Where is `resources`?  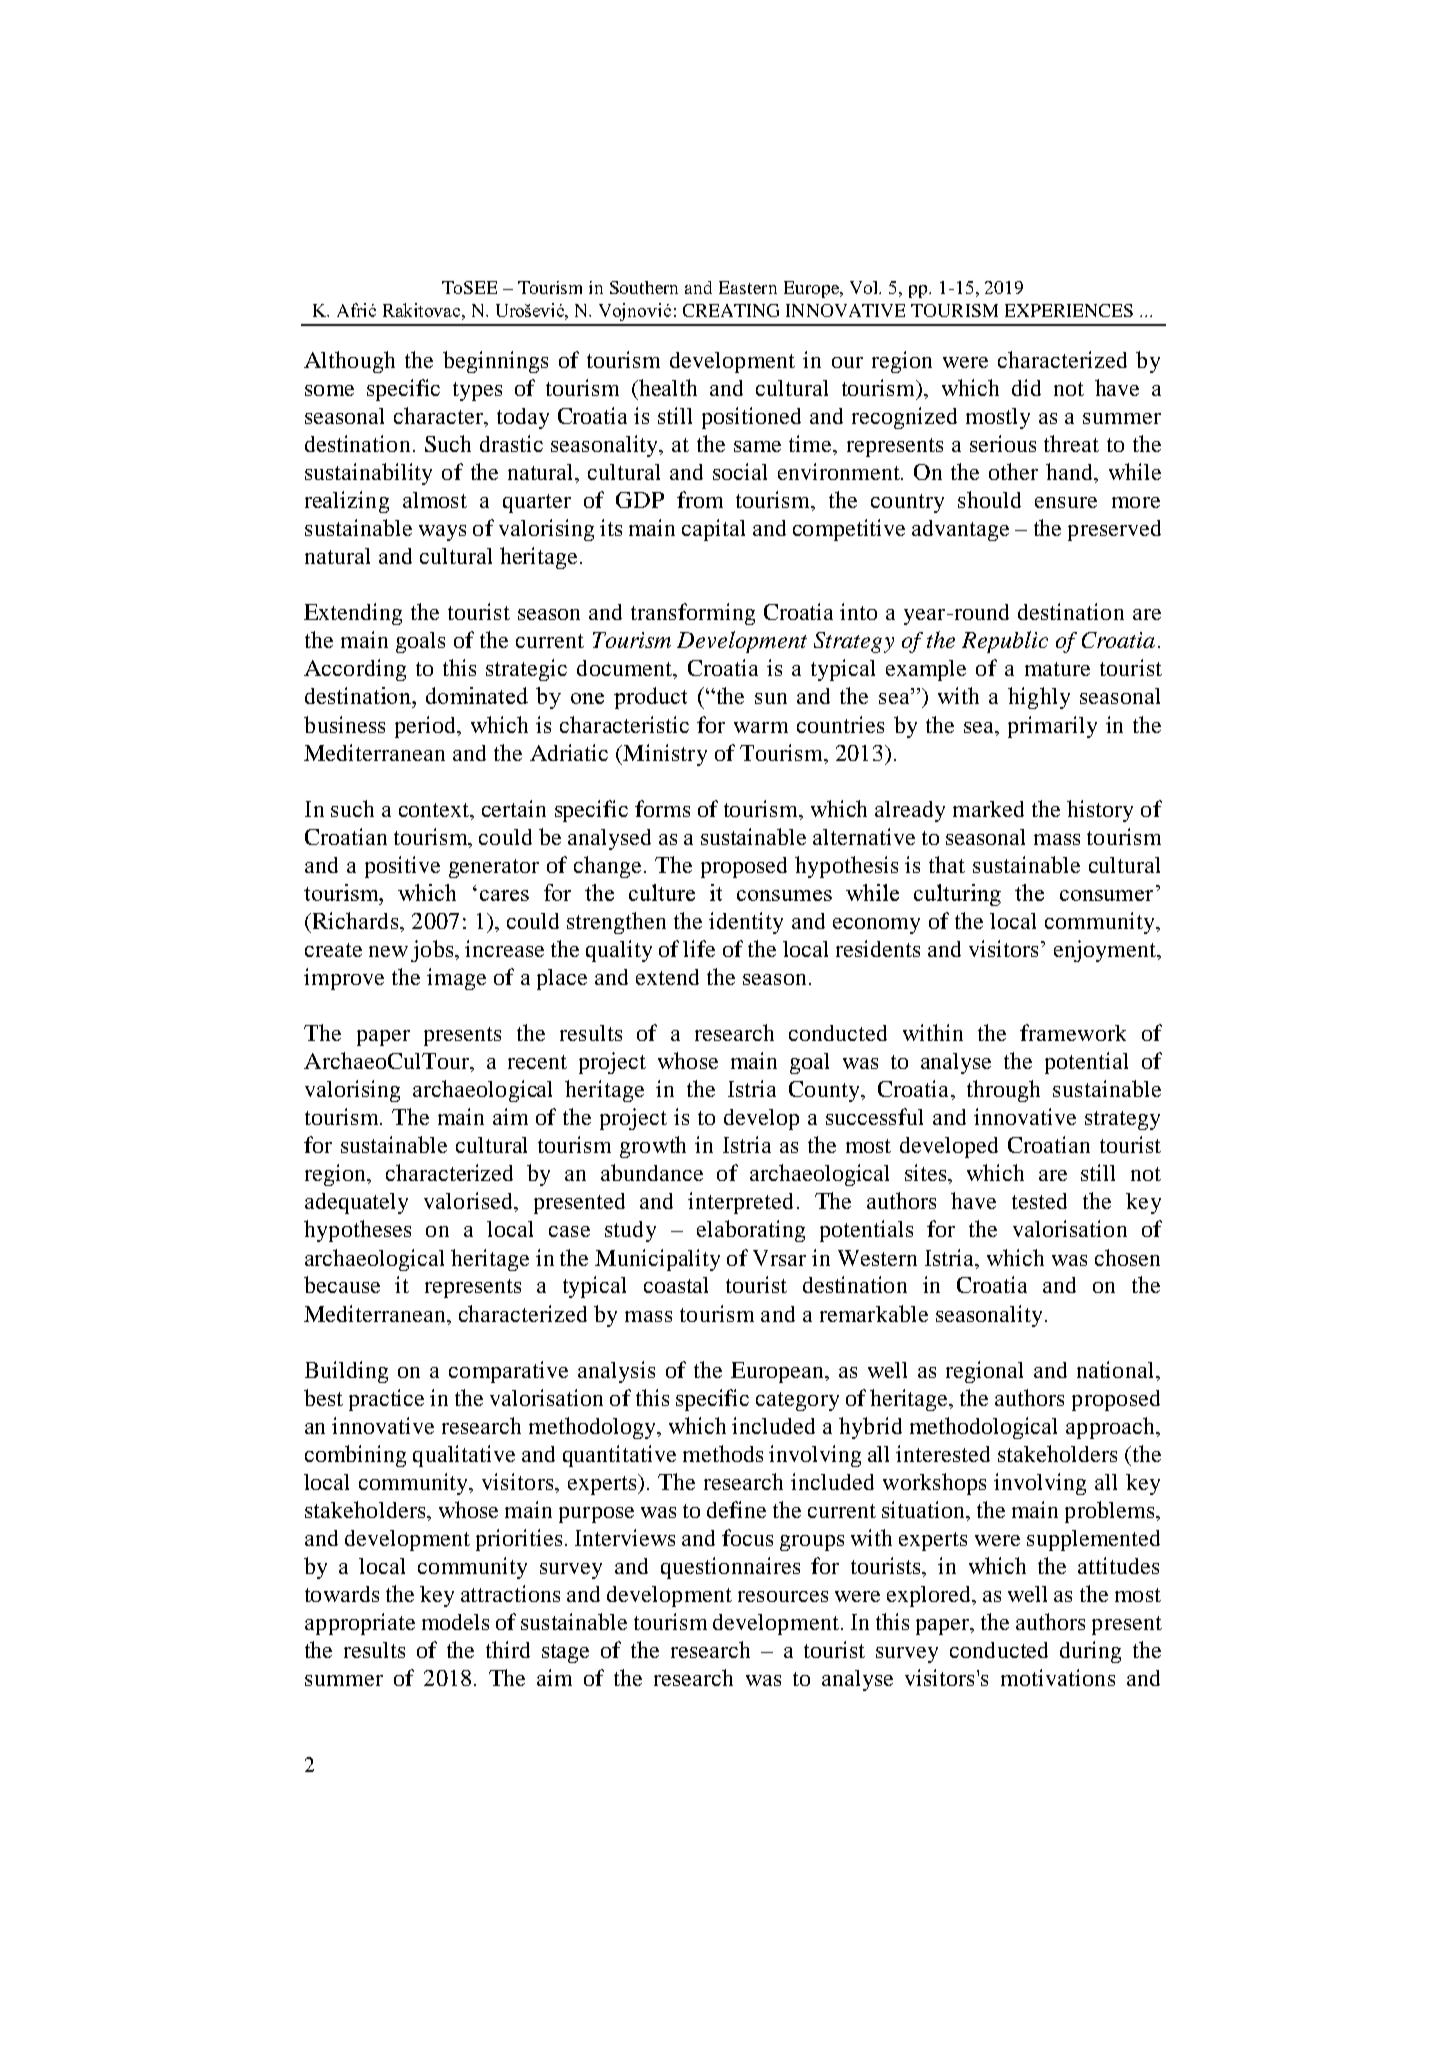 resources is located at coordinates (783, 1596).
